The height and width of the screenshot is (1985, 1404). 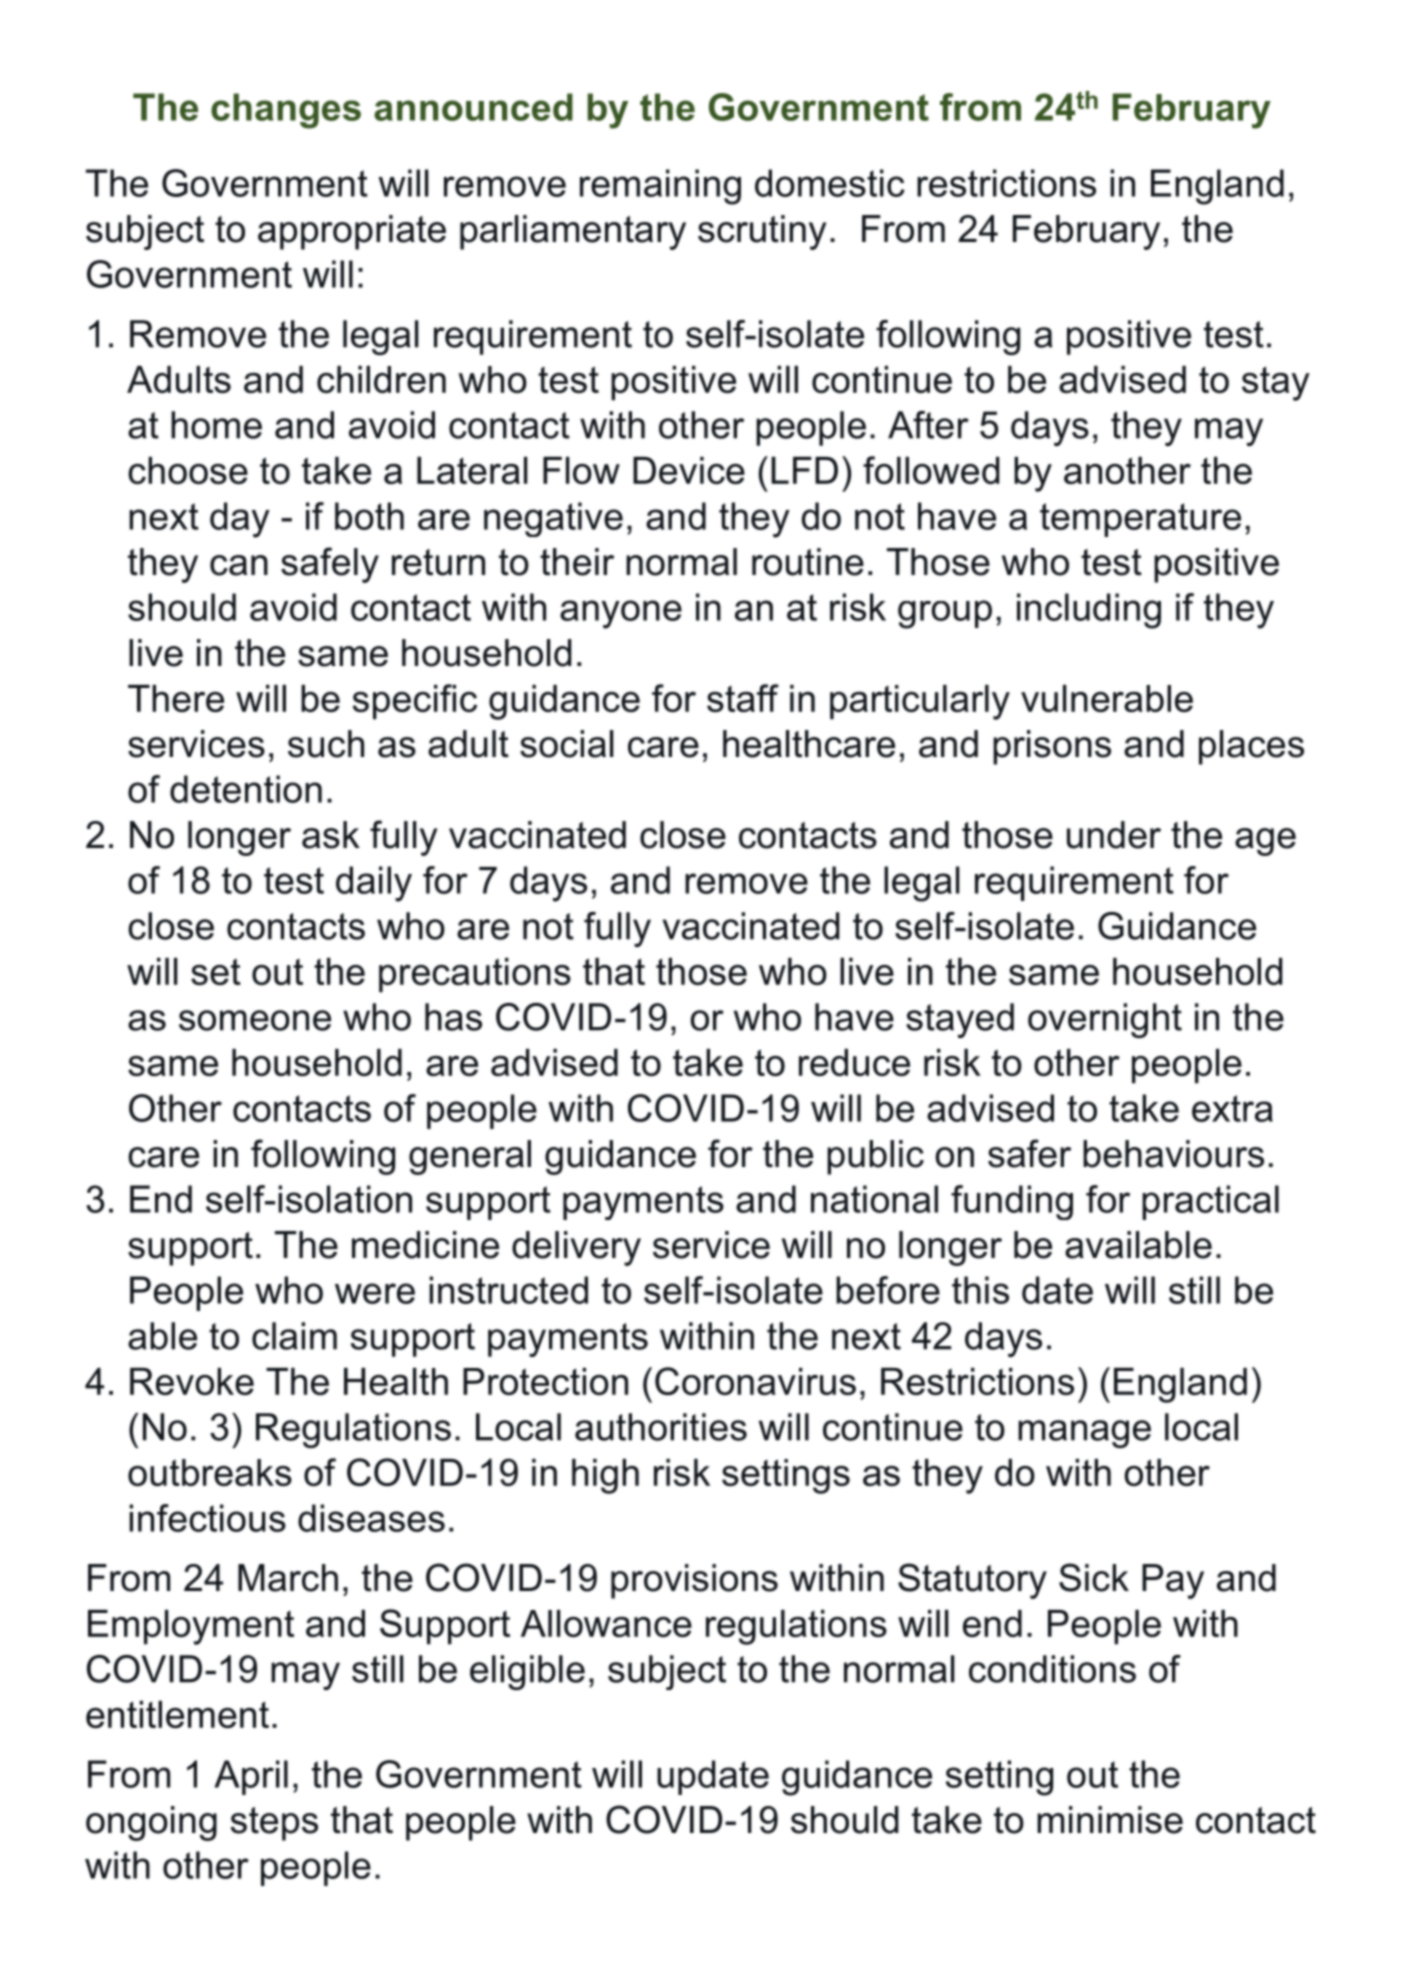 What do you see at coordinates (660, 187) in the screenshot?
I see `remaining` at bounding box center [660, 187].
